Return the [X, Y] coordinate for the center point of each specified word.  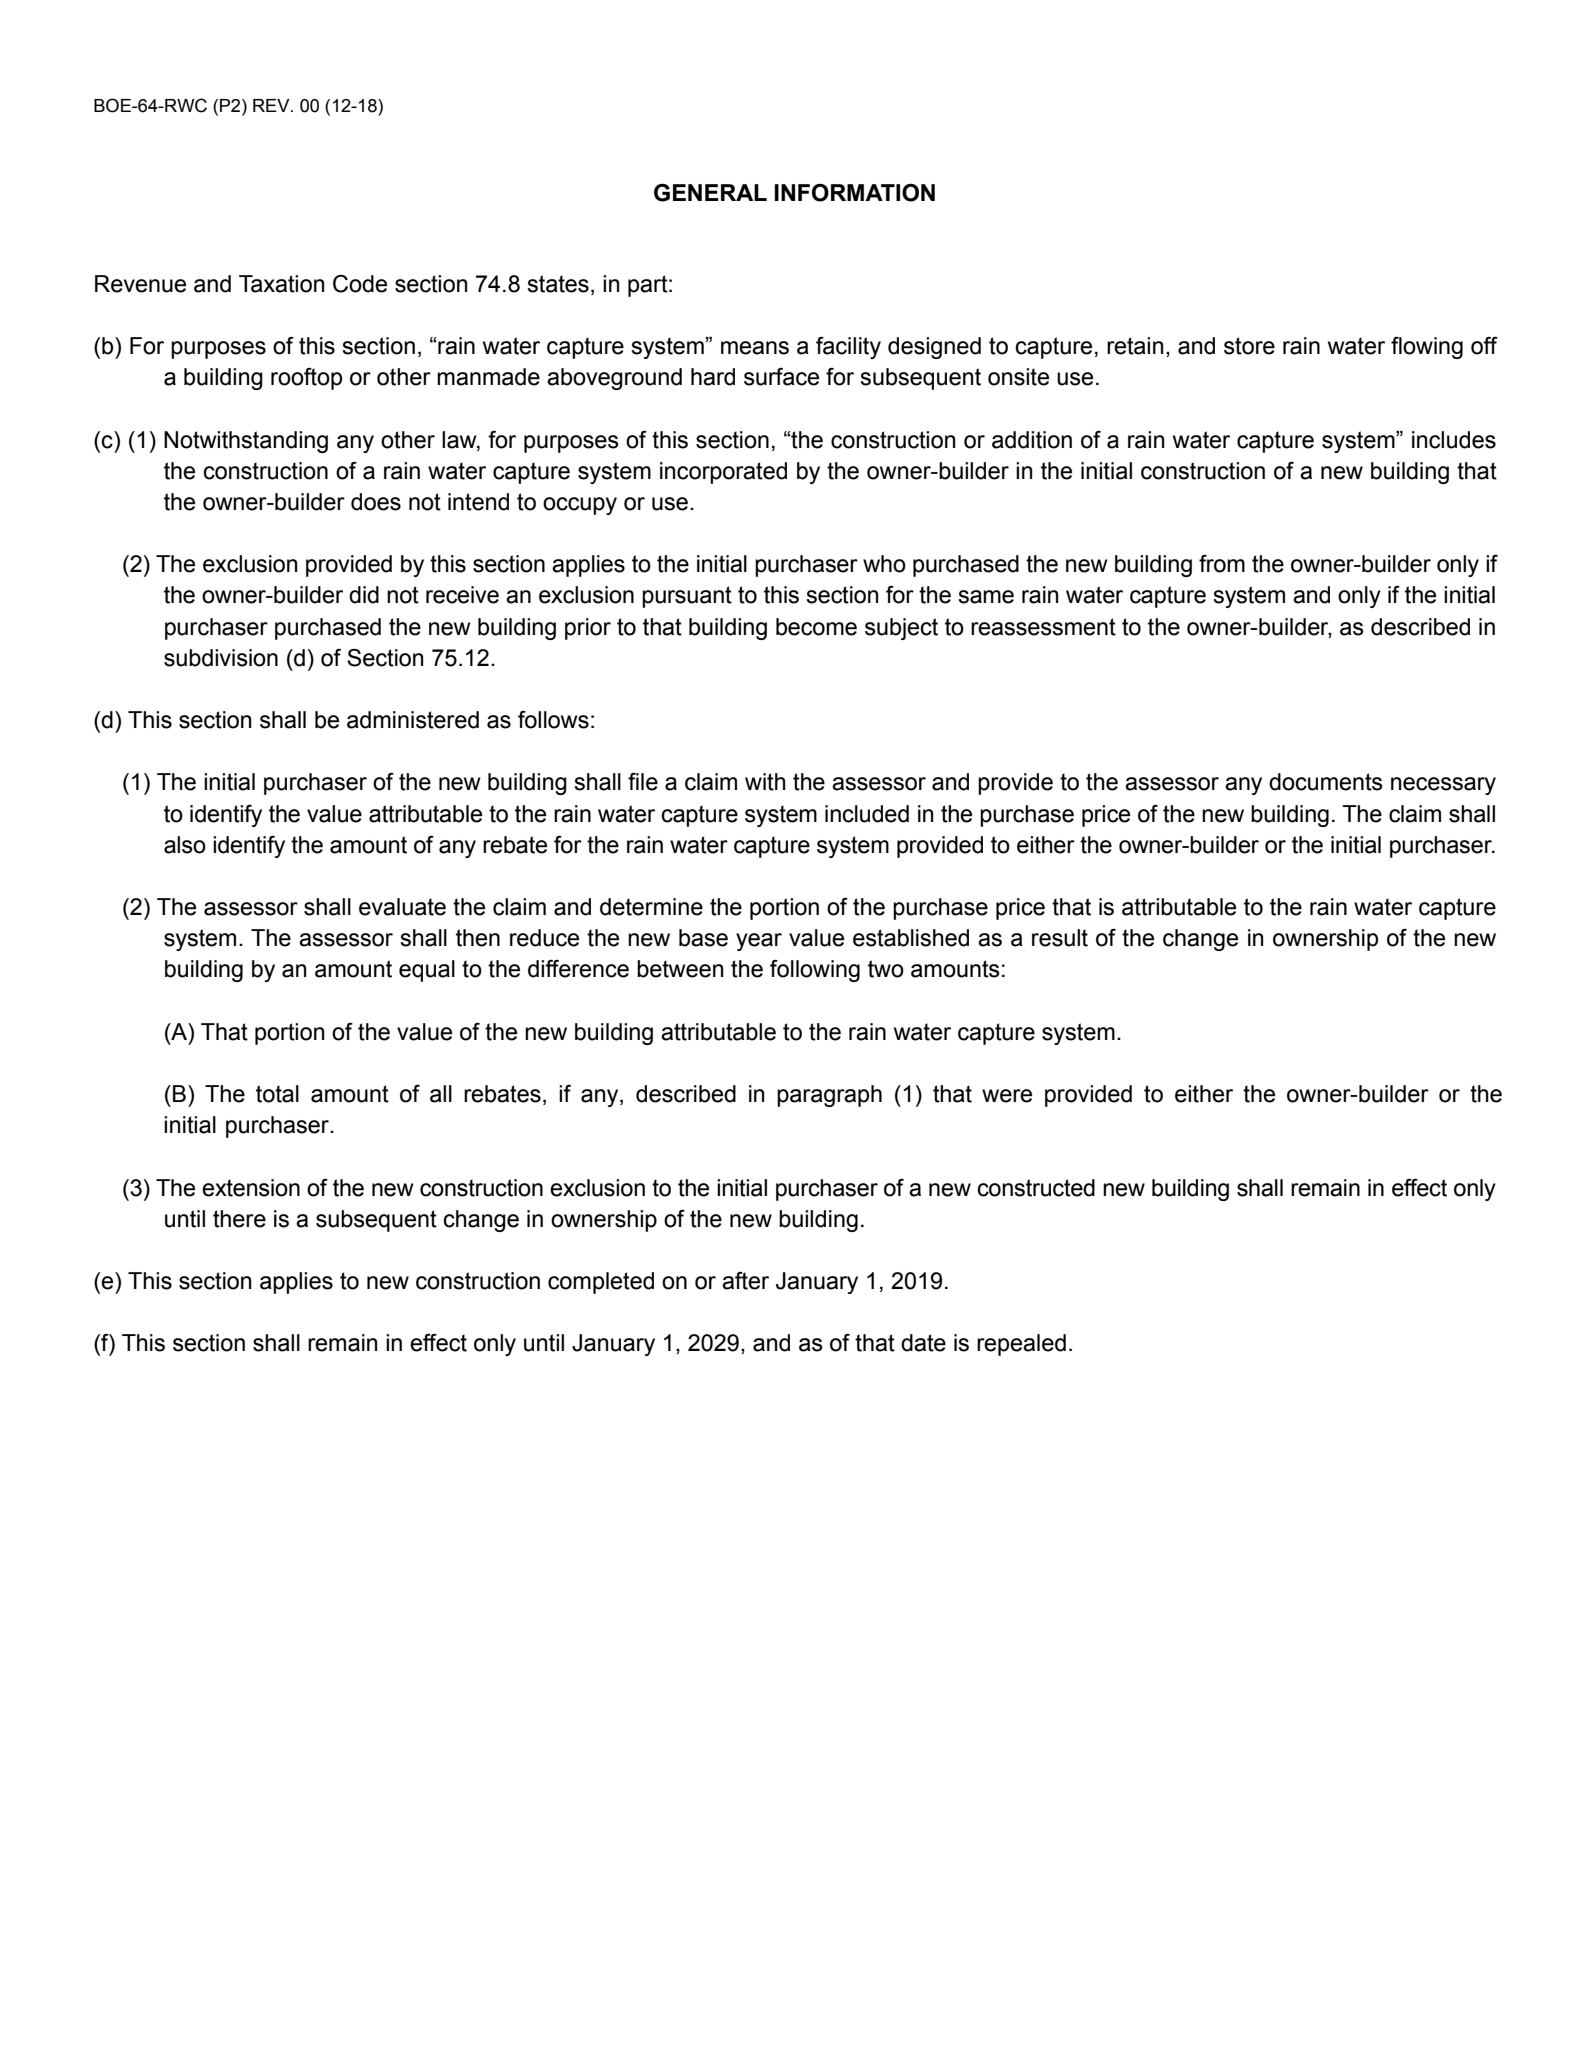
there [239, 1219]
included [867, 814]
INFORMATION [854, 193]
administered [413, 720]
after [745, 1281]
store [1249, 346]
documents [1326, 782]
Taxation [281, 284]
